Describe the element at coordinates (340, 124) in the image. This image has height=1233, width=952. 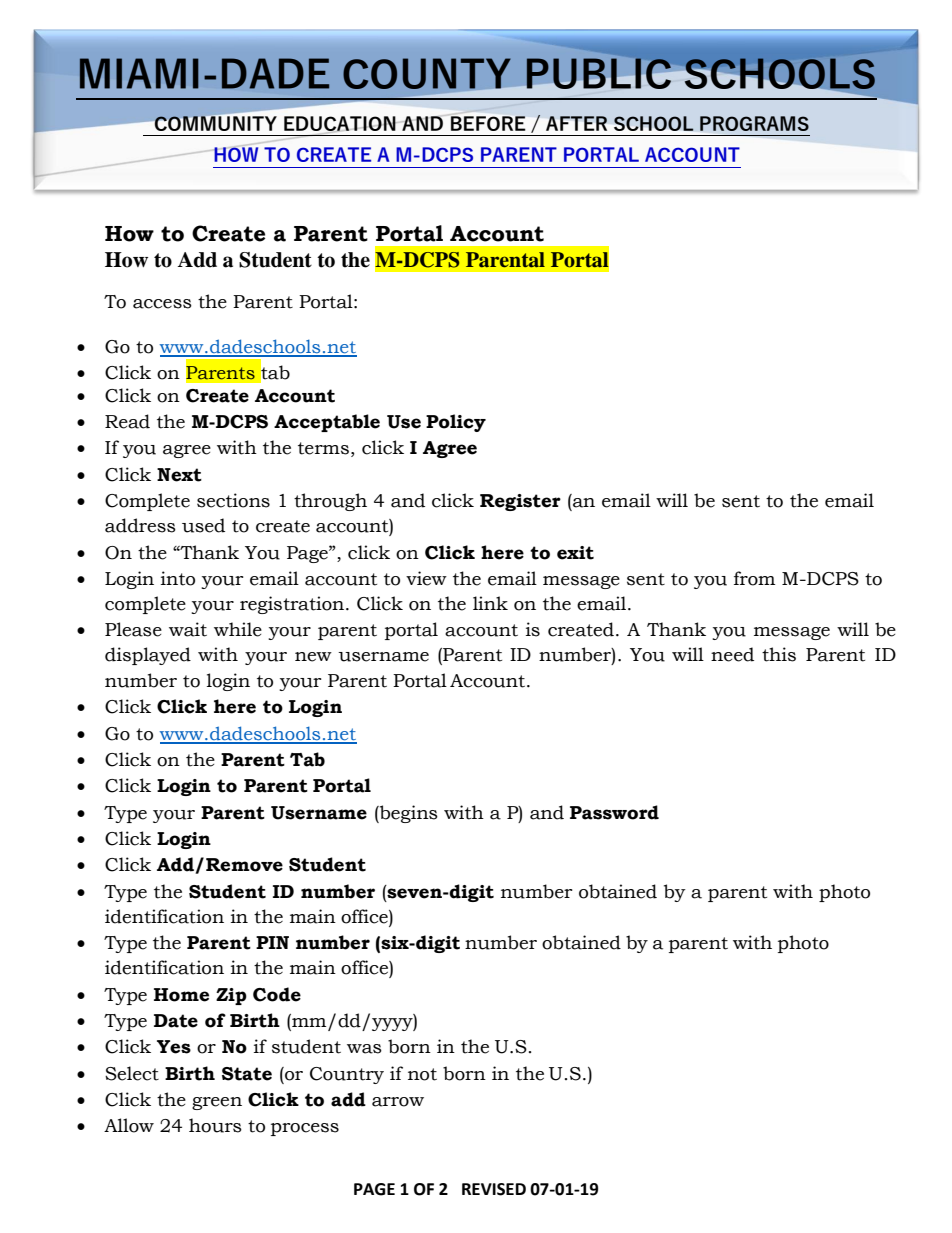
I see `EDUCATION` at that location.
